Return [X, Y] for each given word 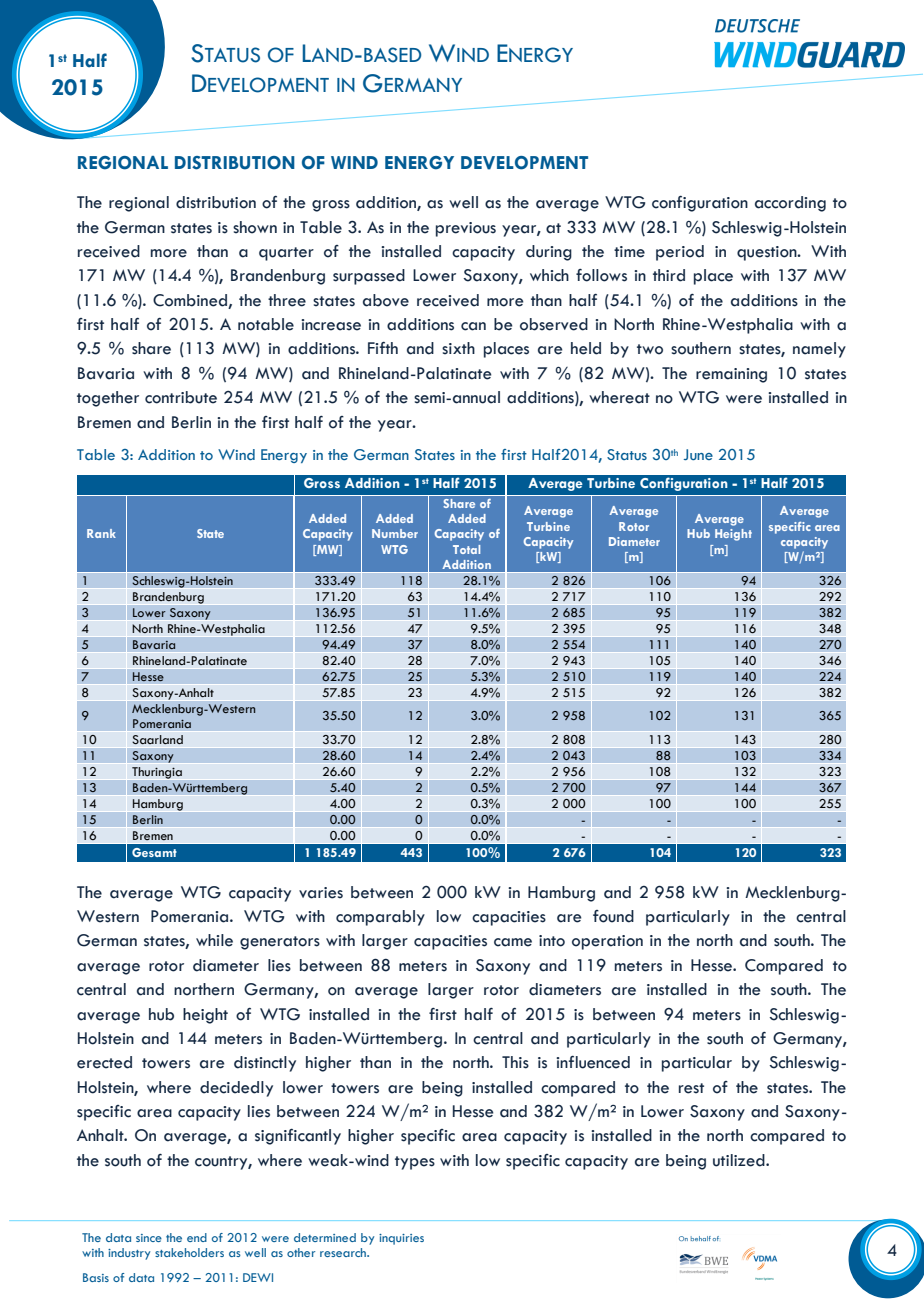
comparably [380, 918]
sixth [458, 348]
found [613, 916]
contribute [181, 397]
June [698, 454]
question [768, 253]
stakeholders [189, 1252]
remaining [731, 375]
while [214, 940]
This [515, 1062]
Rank [101, 533]
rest [691, 1088]
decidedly [236, 1089]
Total [466, 549]
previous [466, 229]
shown [255, 227]
